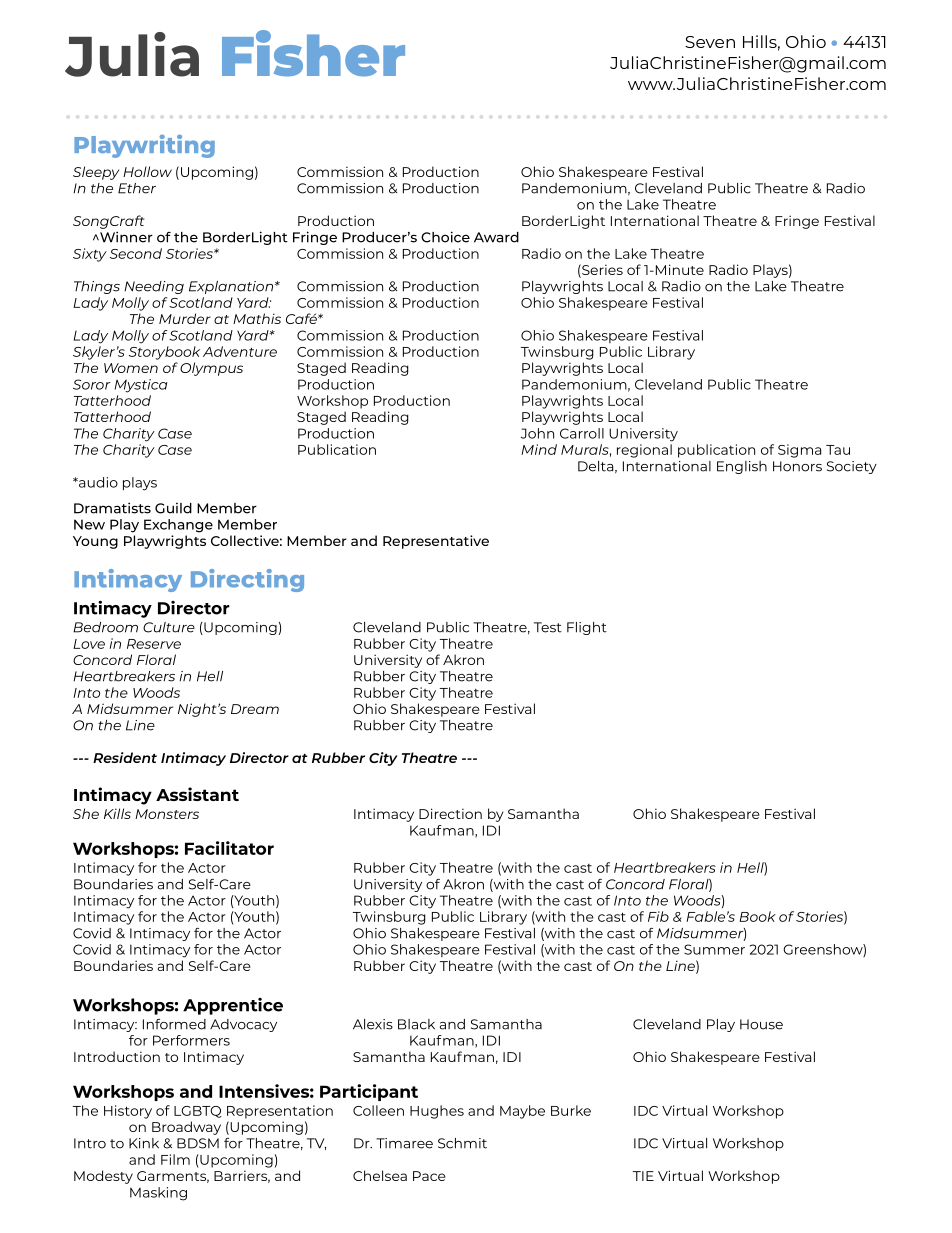 The image size is (952, 1233). I want to click on Culture, so click(169, 627).
